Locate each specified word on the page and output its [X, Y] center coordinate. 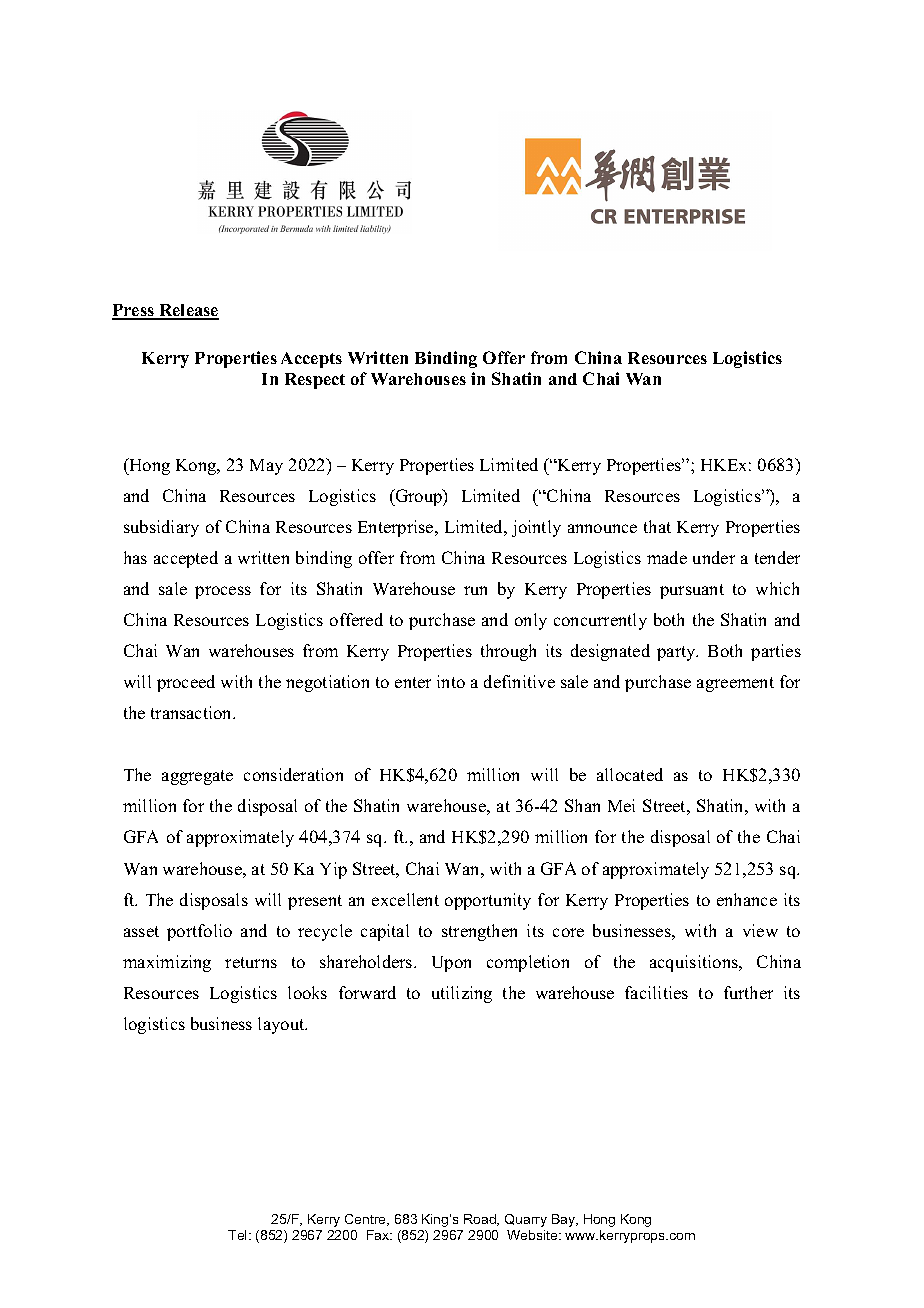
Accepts [311, 360]
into [451, 681]
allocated [630, 774]
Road [481, 1220]
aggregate [197, 777]
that [657, 526]
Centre [367, 1220]
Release [188, 311]
